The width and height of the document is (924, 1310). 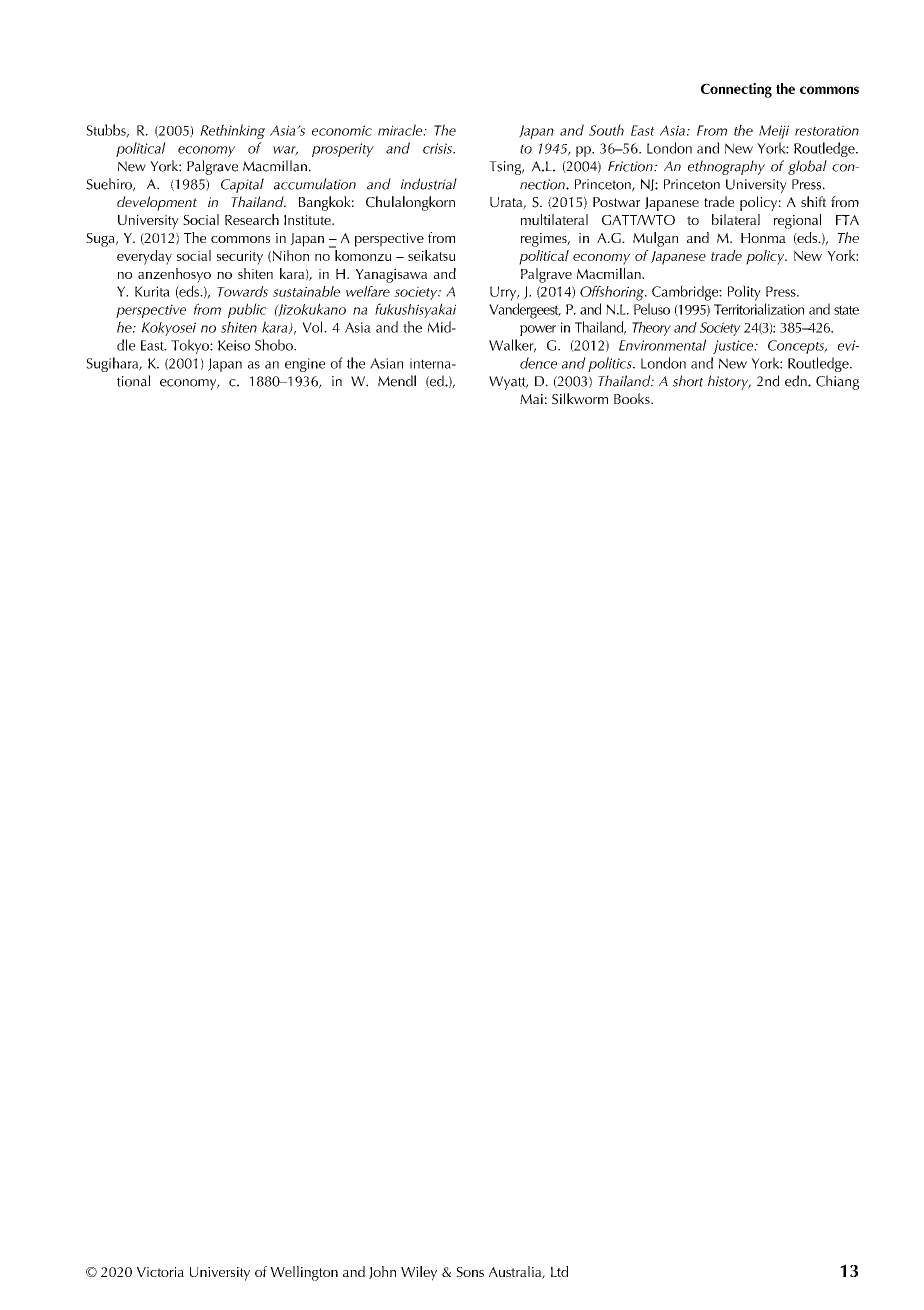 What do you see at coordinates (191, 346) in the document?
I see `Tokyo` at bounding box center [191, 346].
